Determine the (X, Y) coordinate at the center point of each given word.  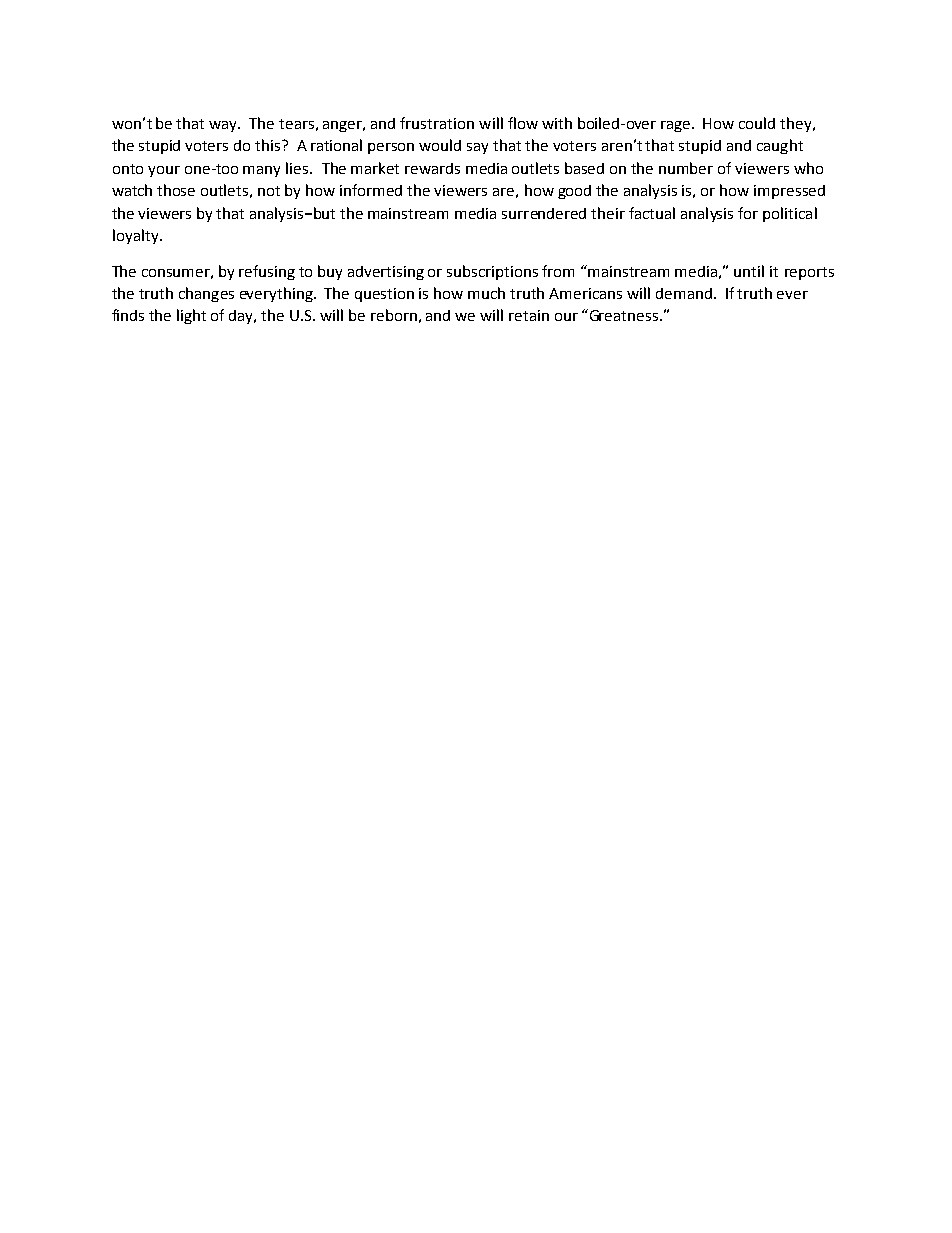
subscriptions (492, 272)
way (224, 126)
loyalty (137, 236)
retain (529, 315)
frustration (437, 123)
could (757, 123)
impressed (789, 192)
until (749, 271)
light (191, 316)
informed (371, 190)
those (176, 190)
